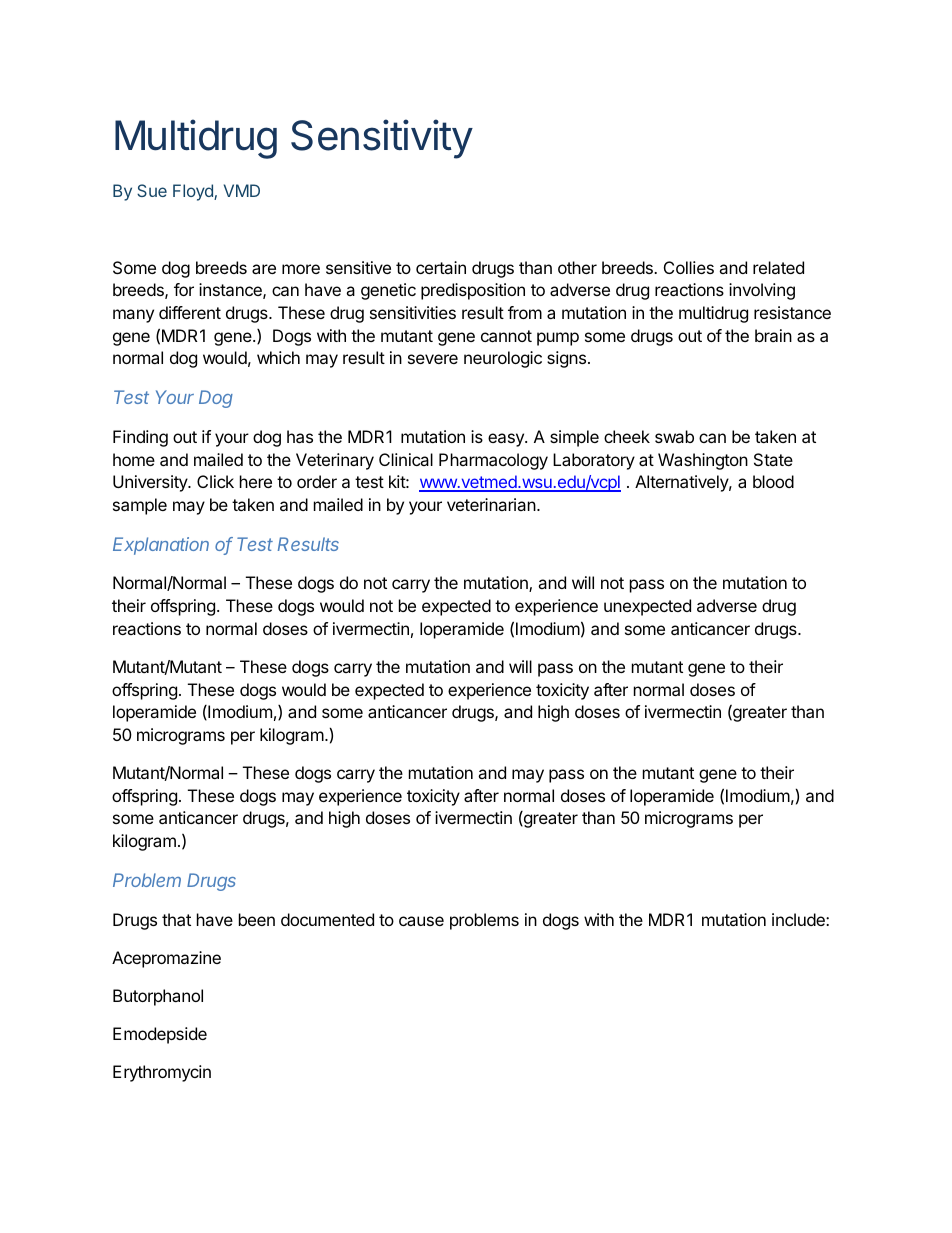 The image size is (952, 1233). Describe the element at coordinates (162, 1073) in the image. I see `Erythromycin` at that location.
